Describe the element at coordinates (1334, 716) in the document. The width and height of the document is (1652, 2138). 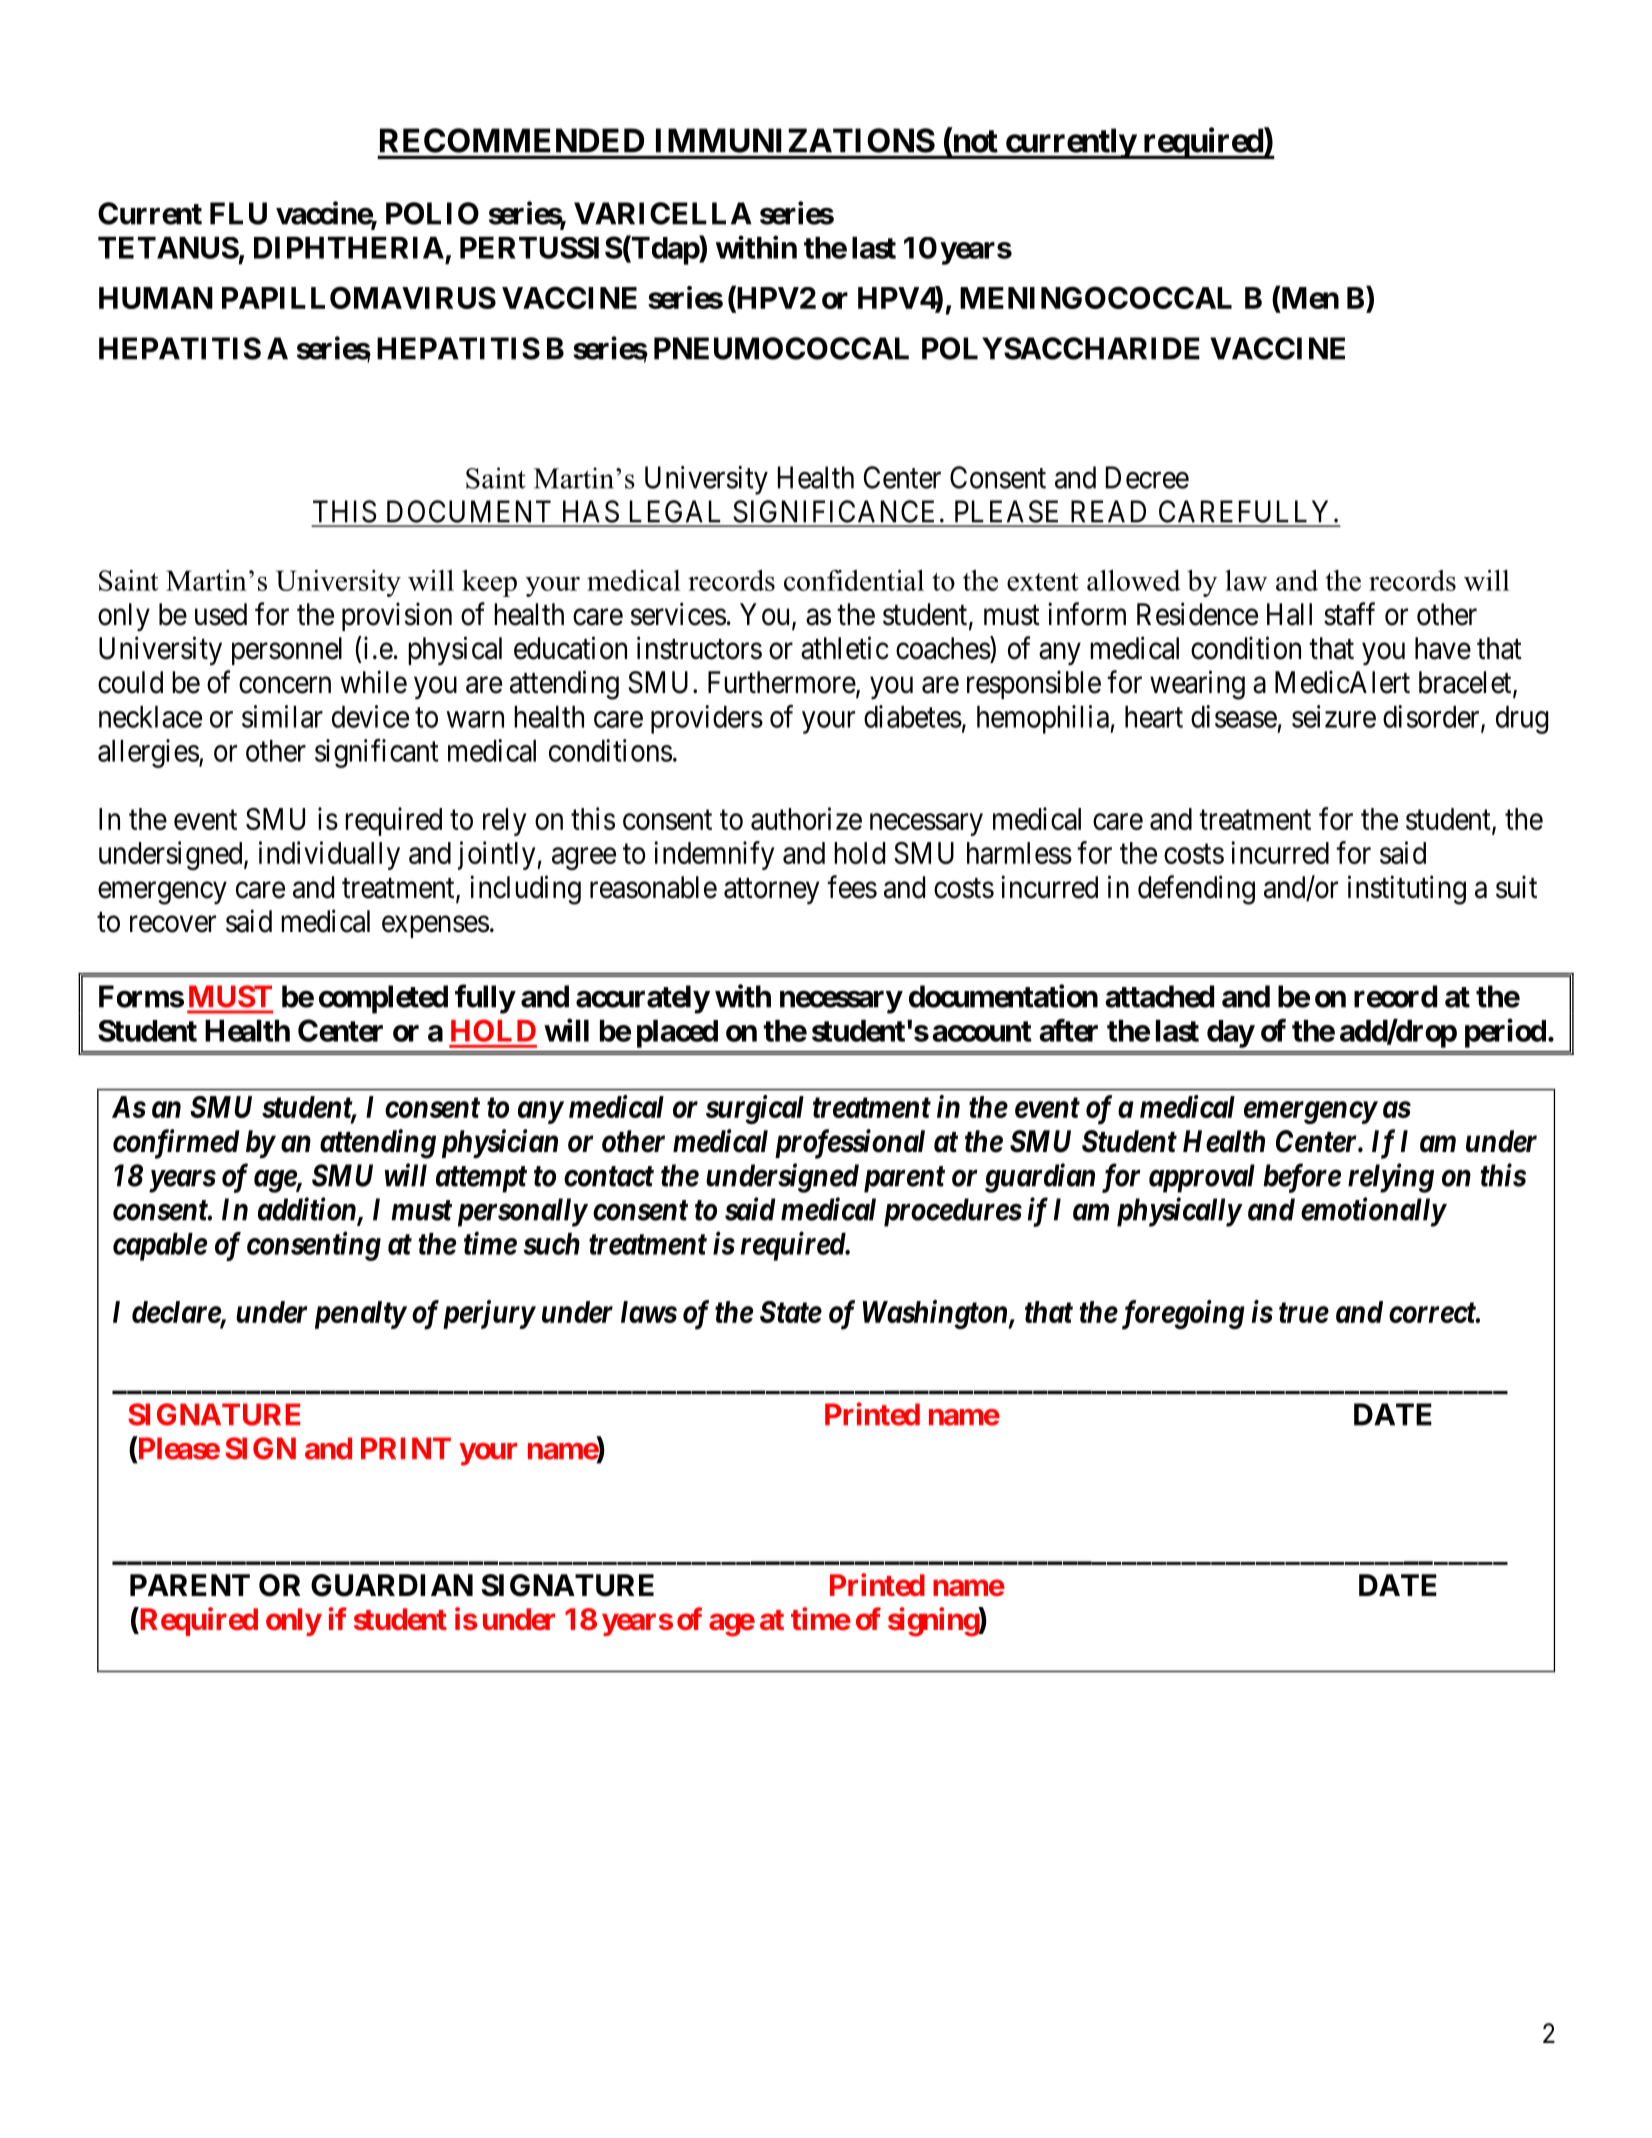
I see `seizure` at that location.
